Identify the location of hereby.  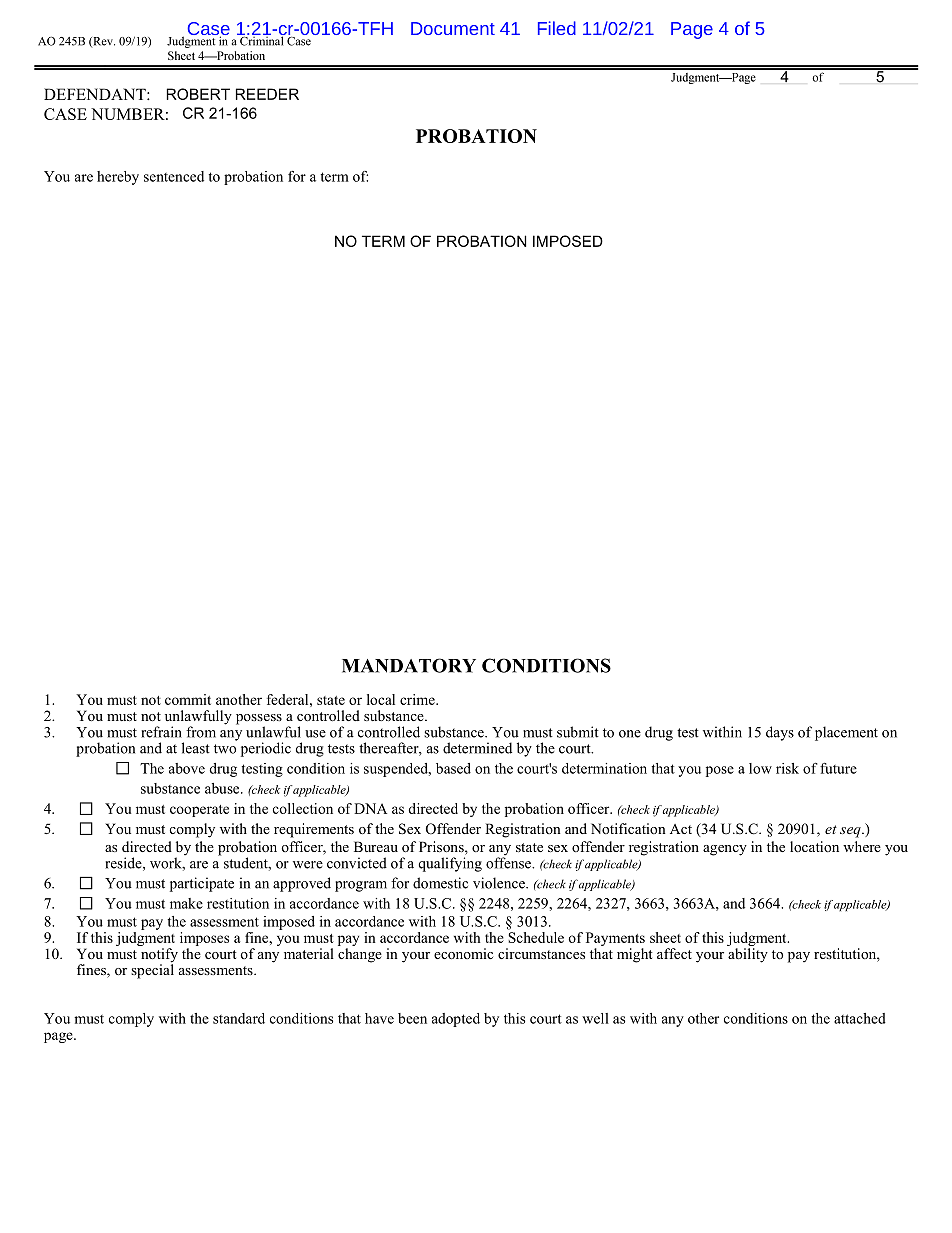
(118, 178).
